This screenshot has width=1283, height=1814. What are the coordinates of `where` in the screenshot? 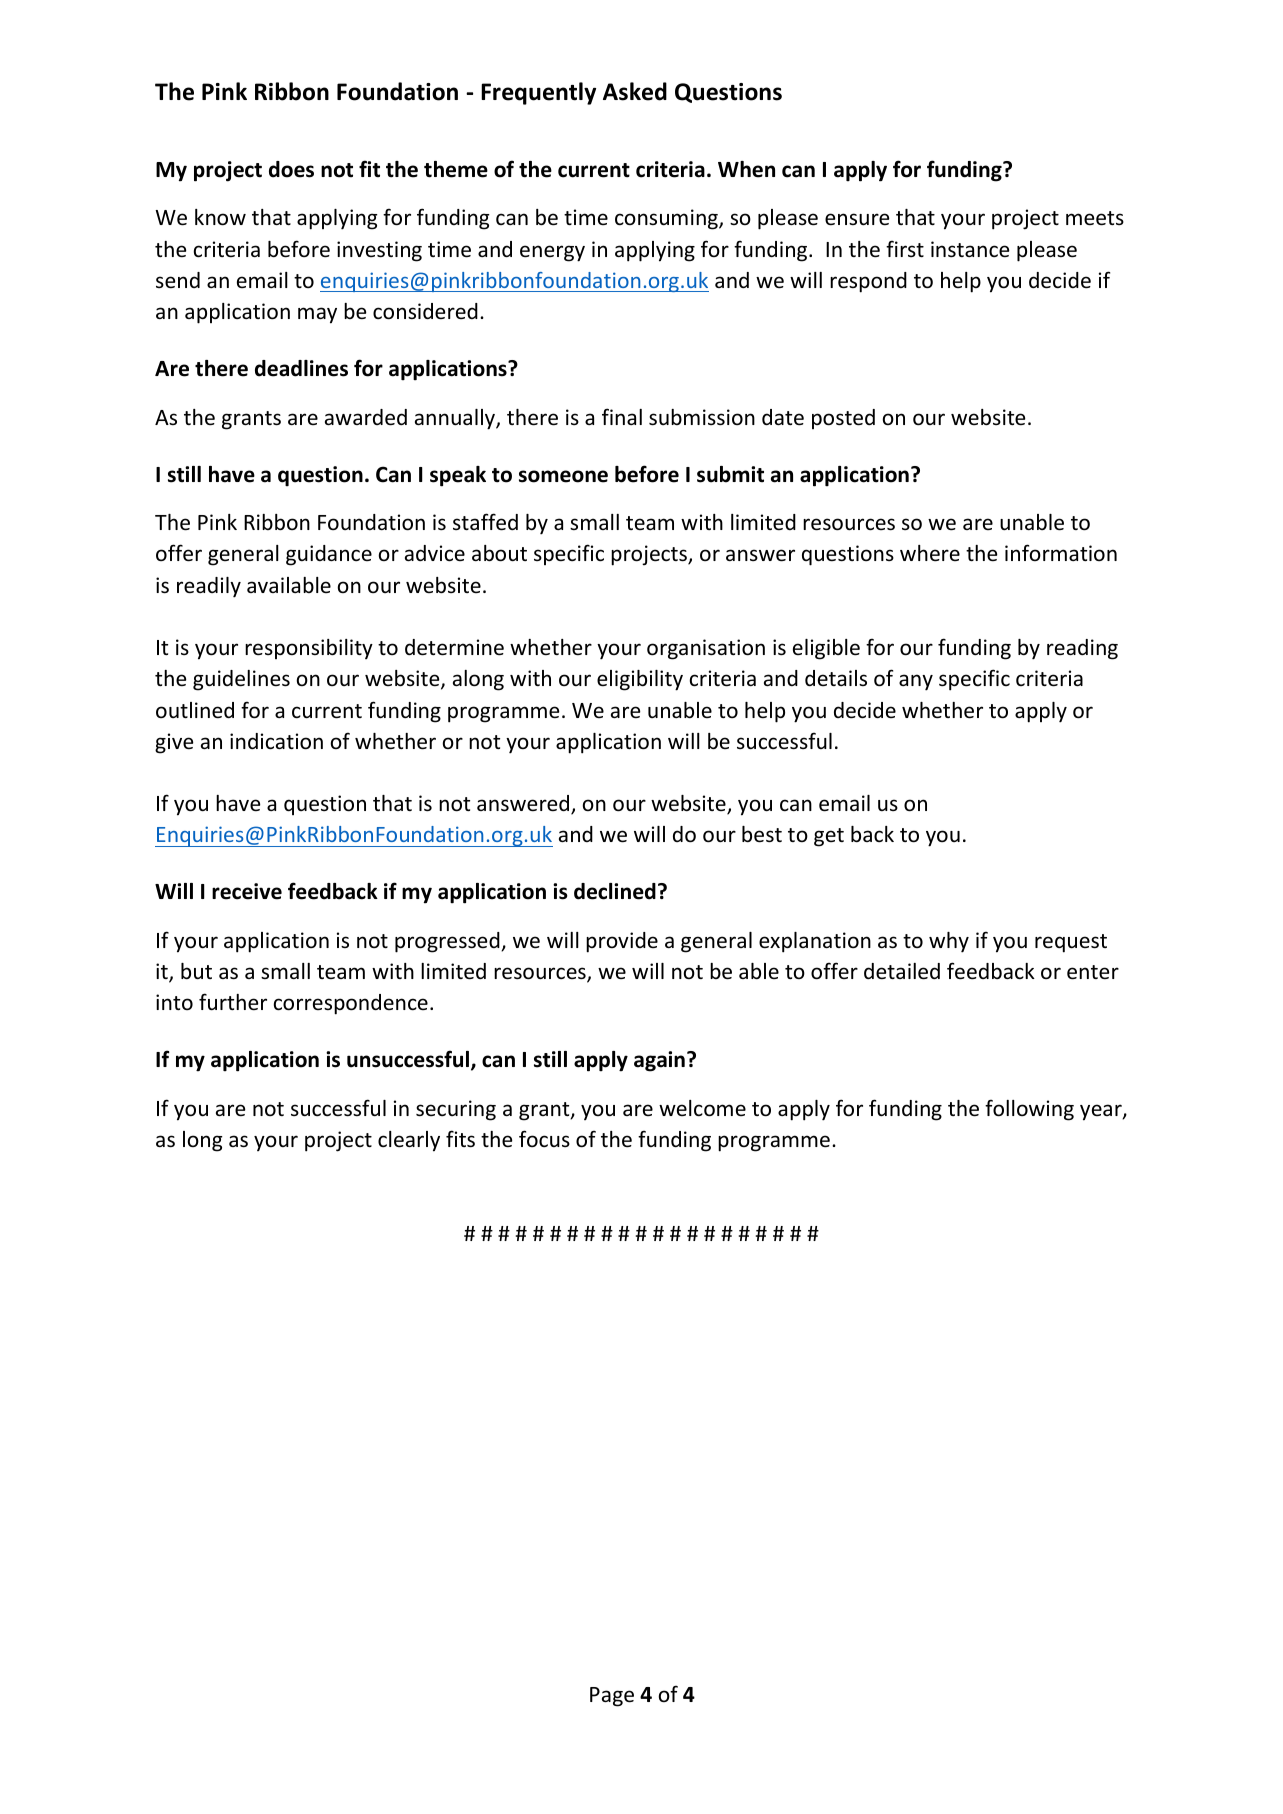 It's located at (930, 553).
